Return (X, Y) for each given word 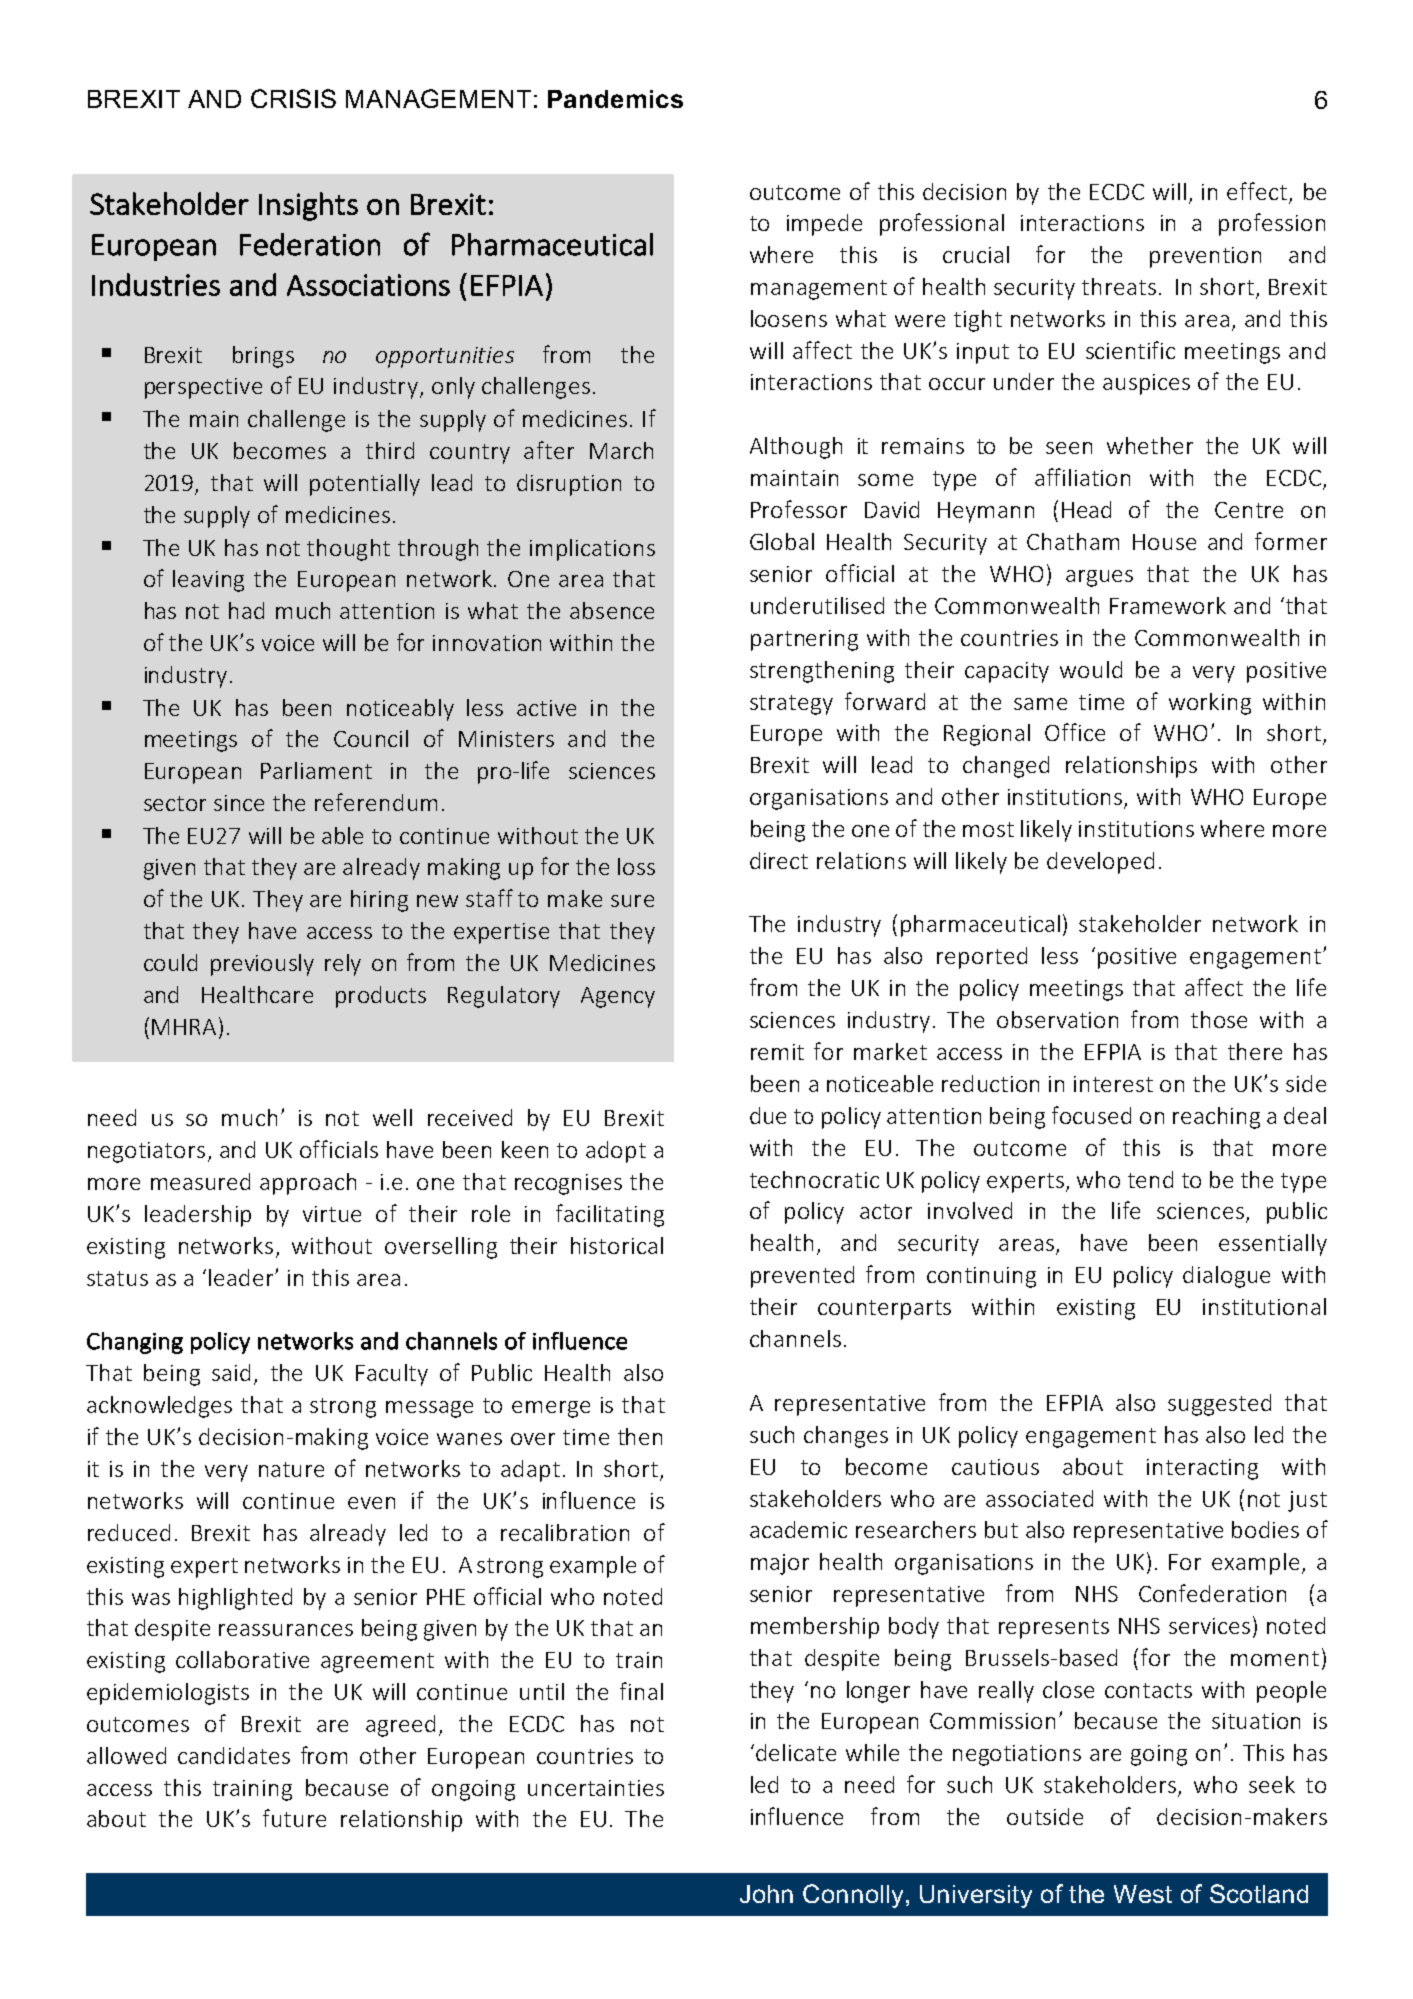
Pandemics (615, 99)
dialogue (1226, 1277)
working (1210, 704)
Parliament (316, 770)
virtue (332, 1214)
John (766, 1894)
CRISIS (293, 98)
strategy (791, 705)
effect (1257, 191)
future (294, 1818)
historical (617, 1245)
